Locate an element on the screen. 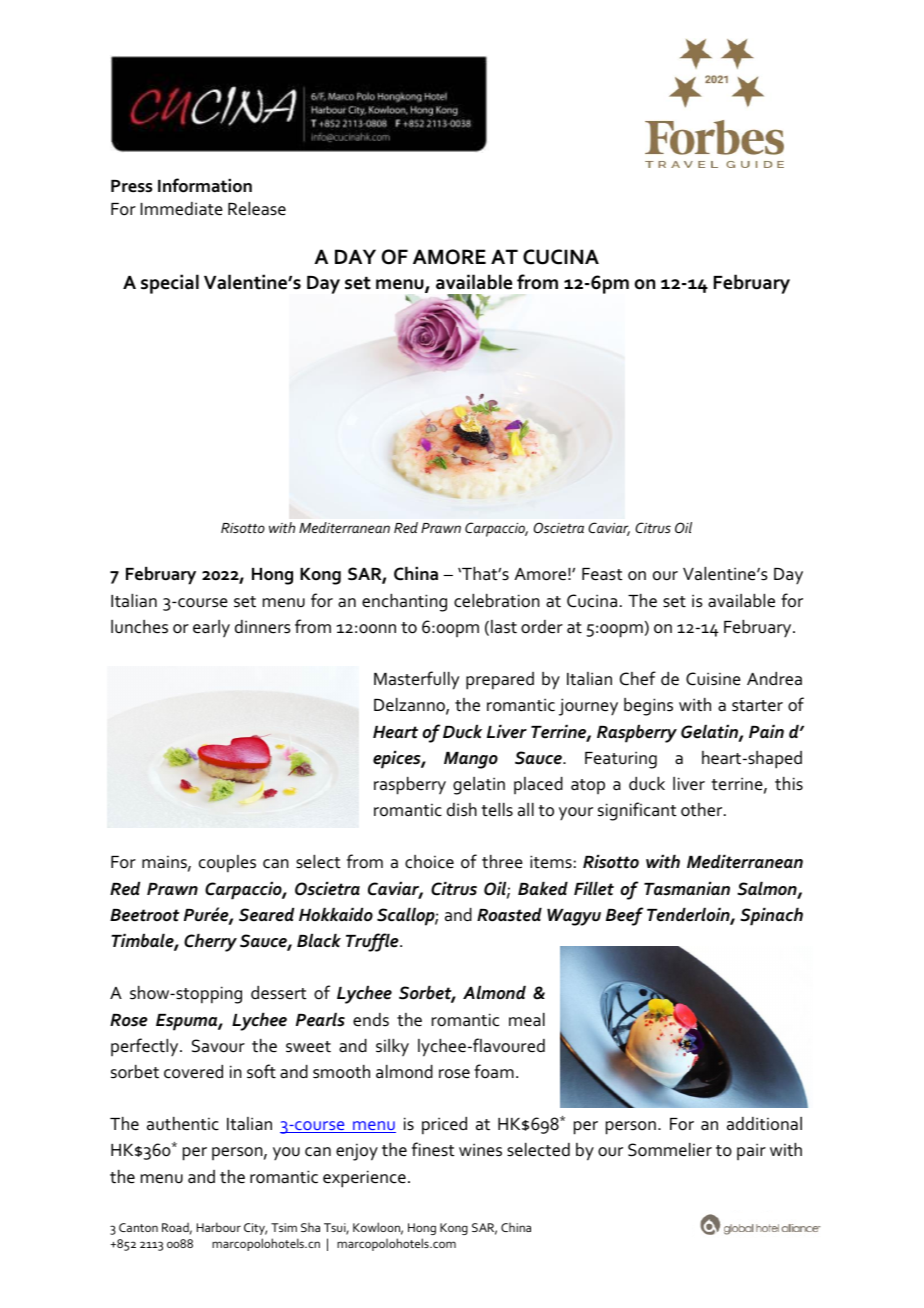 The width and height of the screenshot is (924, 1308). Release is located at coordinates (257, 209).
